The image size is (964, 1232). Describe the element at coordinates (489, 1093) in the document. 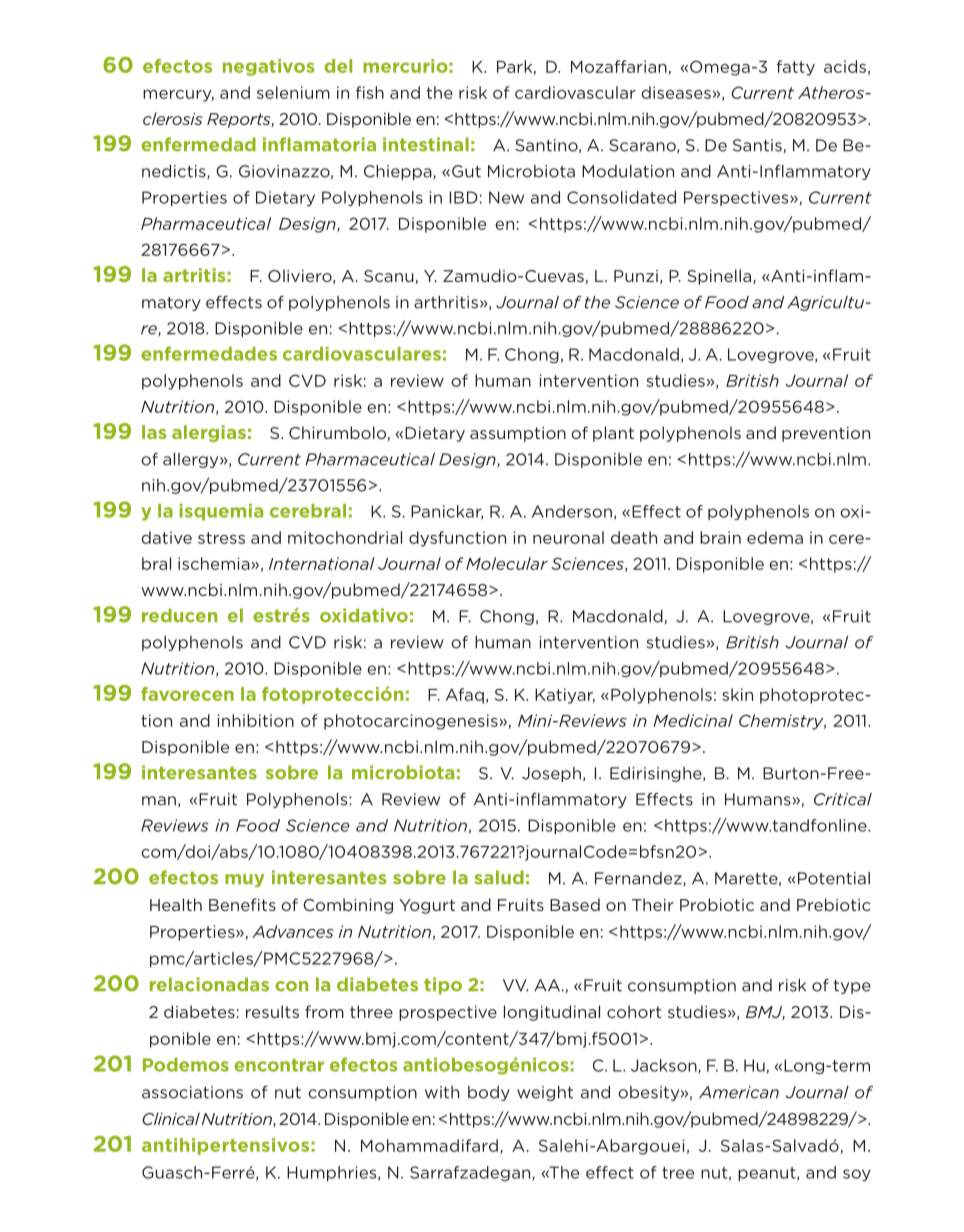

I see `body` at that location.
